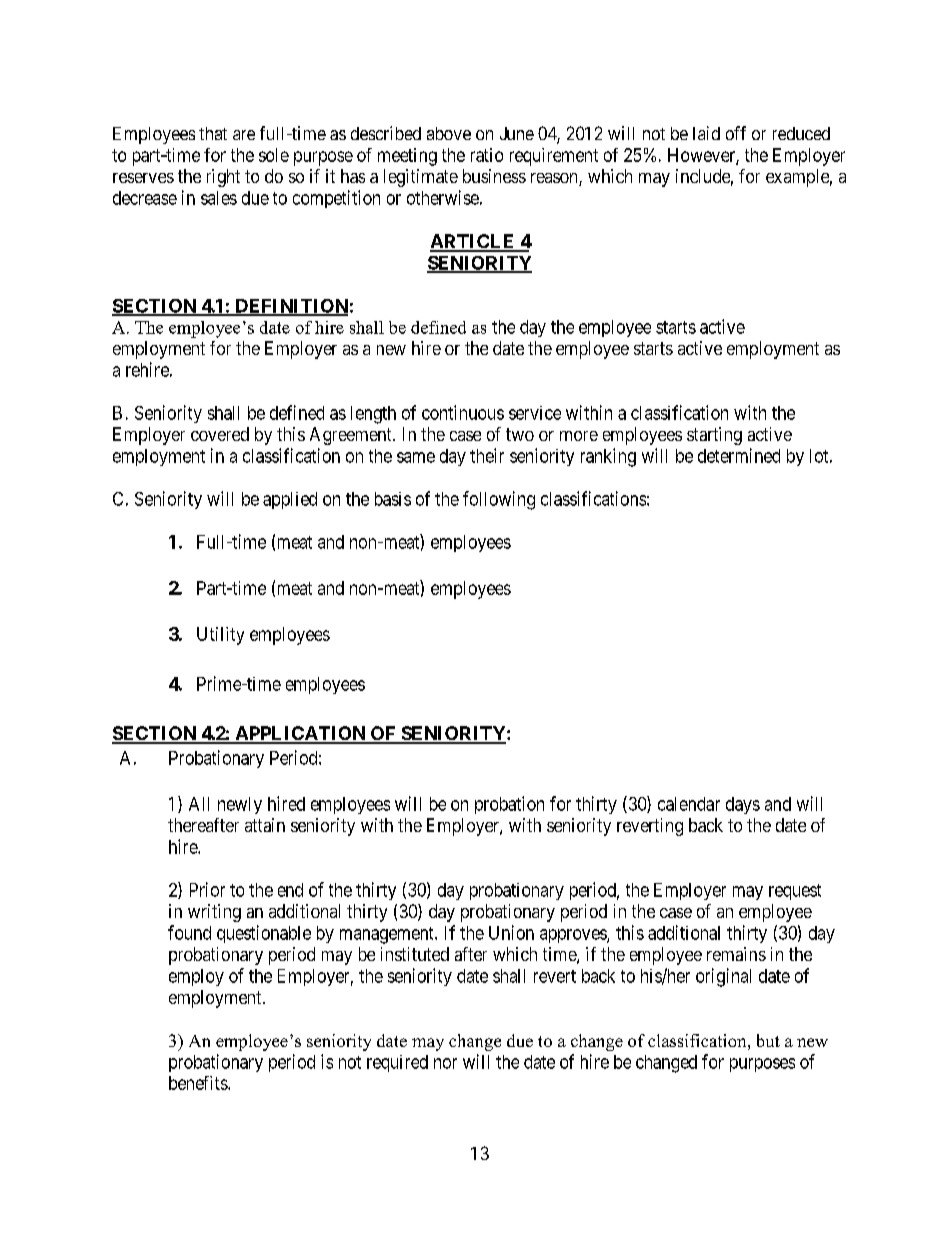 This document has height=1233, width=952. Describe the element at coordinates (240, 805) in the document. I see `newly` at that location.
